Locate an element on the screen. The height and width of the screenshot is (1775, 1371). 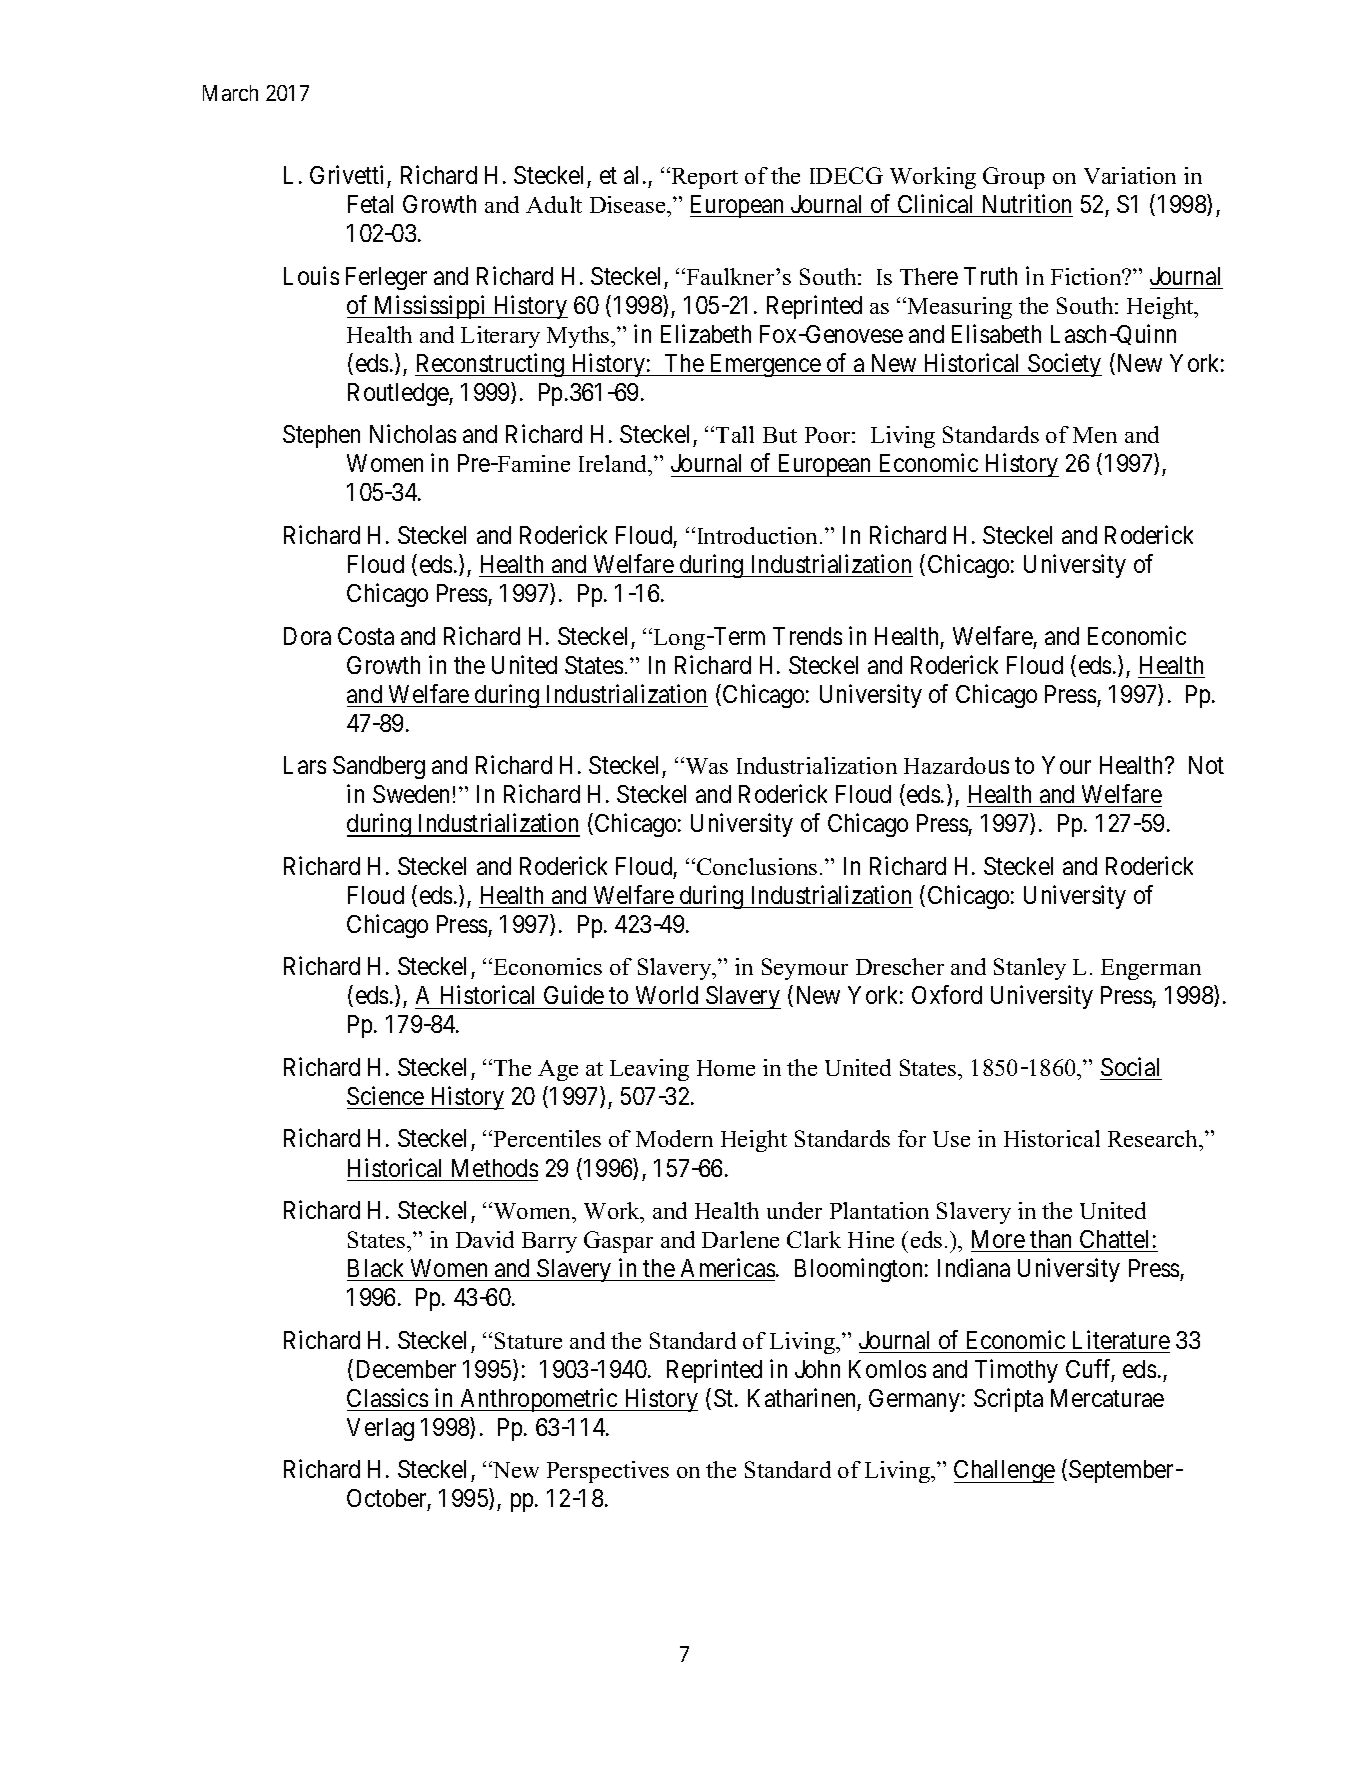
Variation is located at coordinates (1130, 175).
